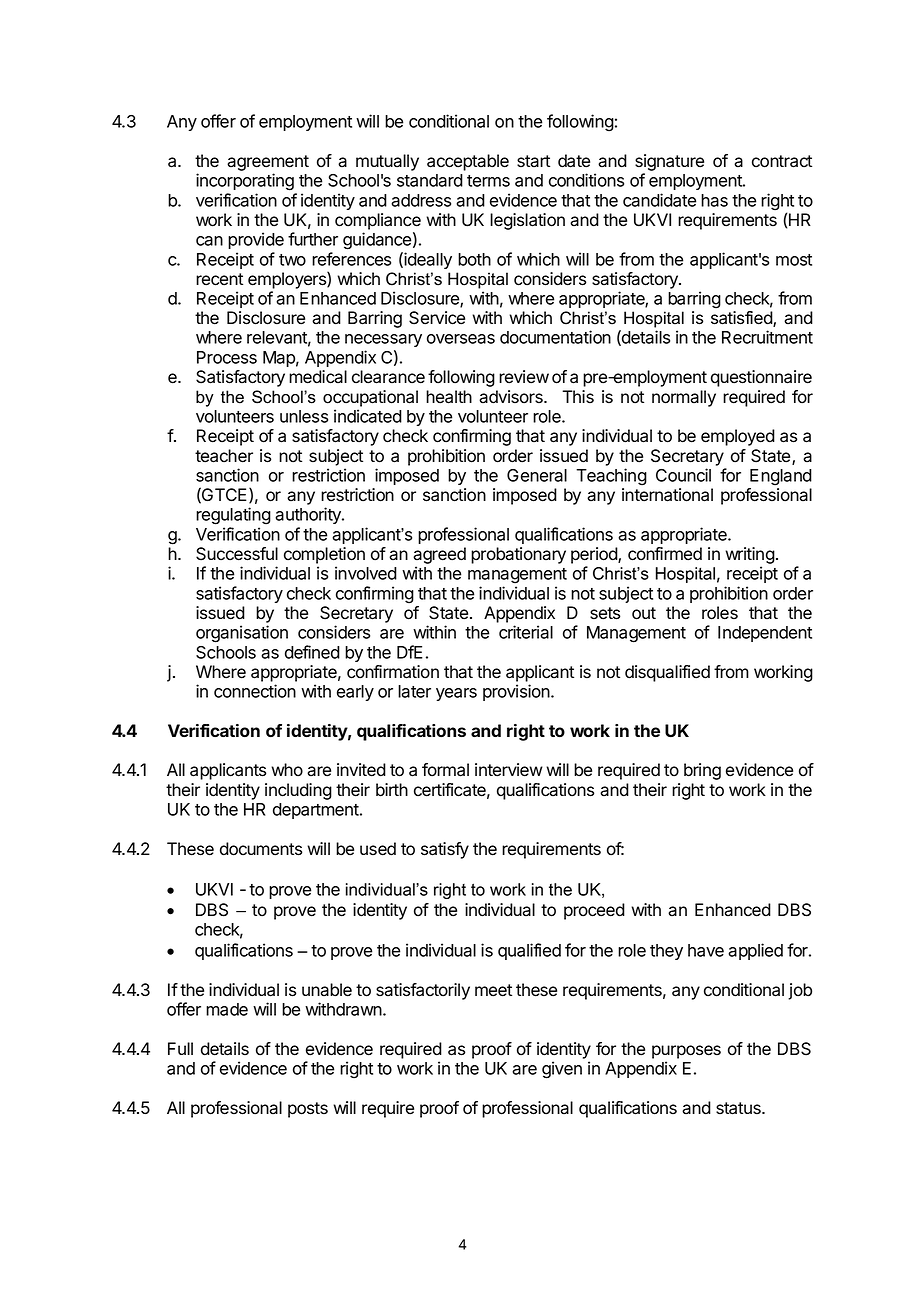 The height and width of the document is (1308, 924). What do you see at coordinates (714, 200) in the document?
I see `has` at bounding box center [714, 200].
